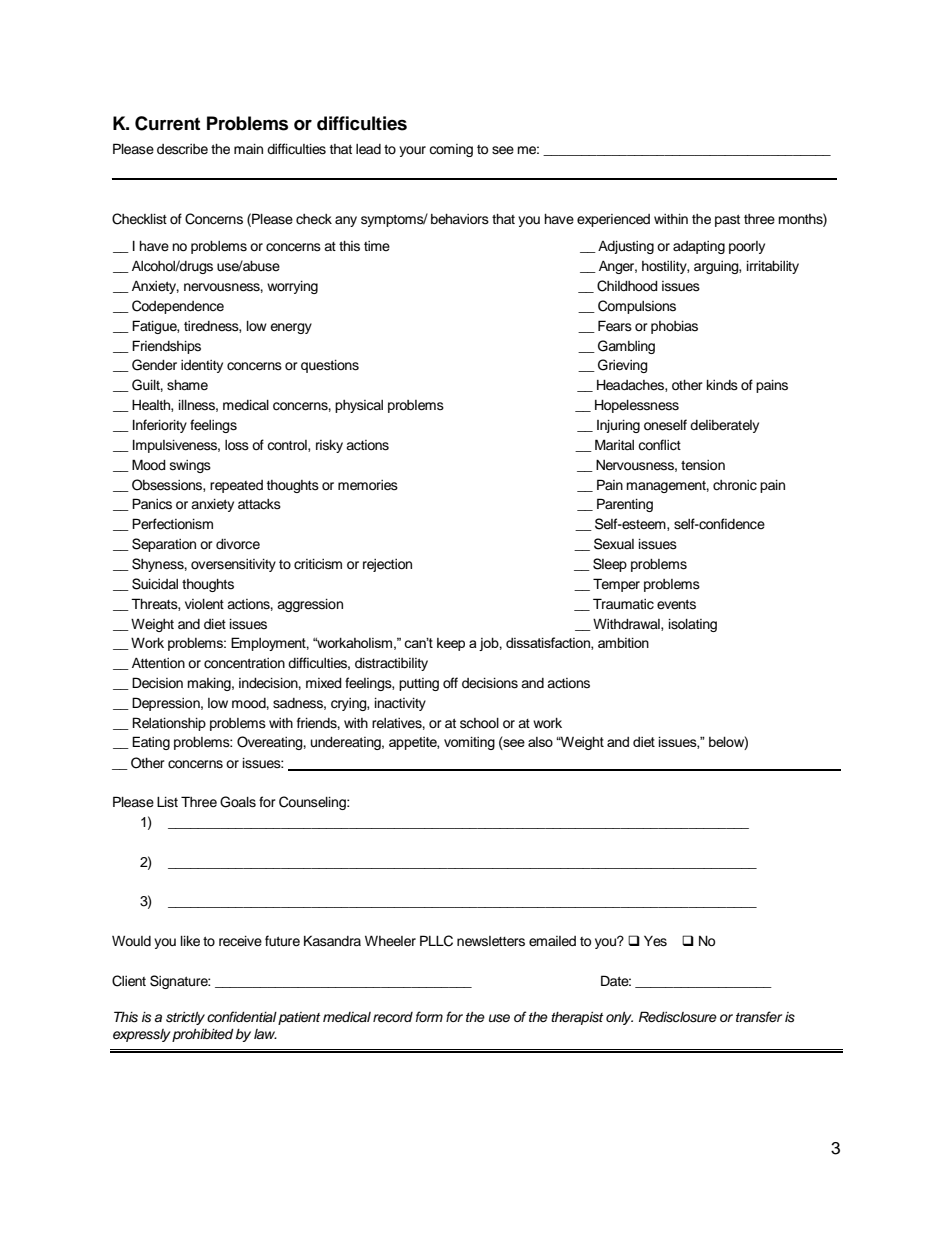  Describe the element at coordinates (185, 1018) in the screenshot. I see `strictly` at that location.
